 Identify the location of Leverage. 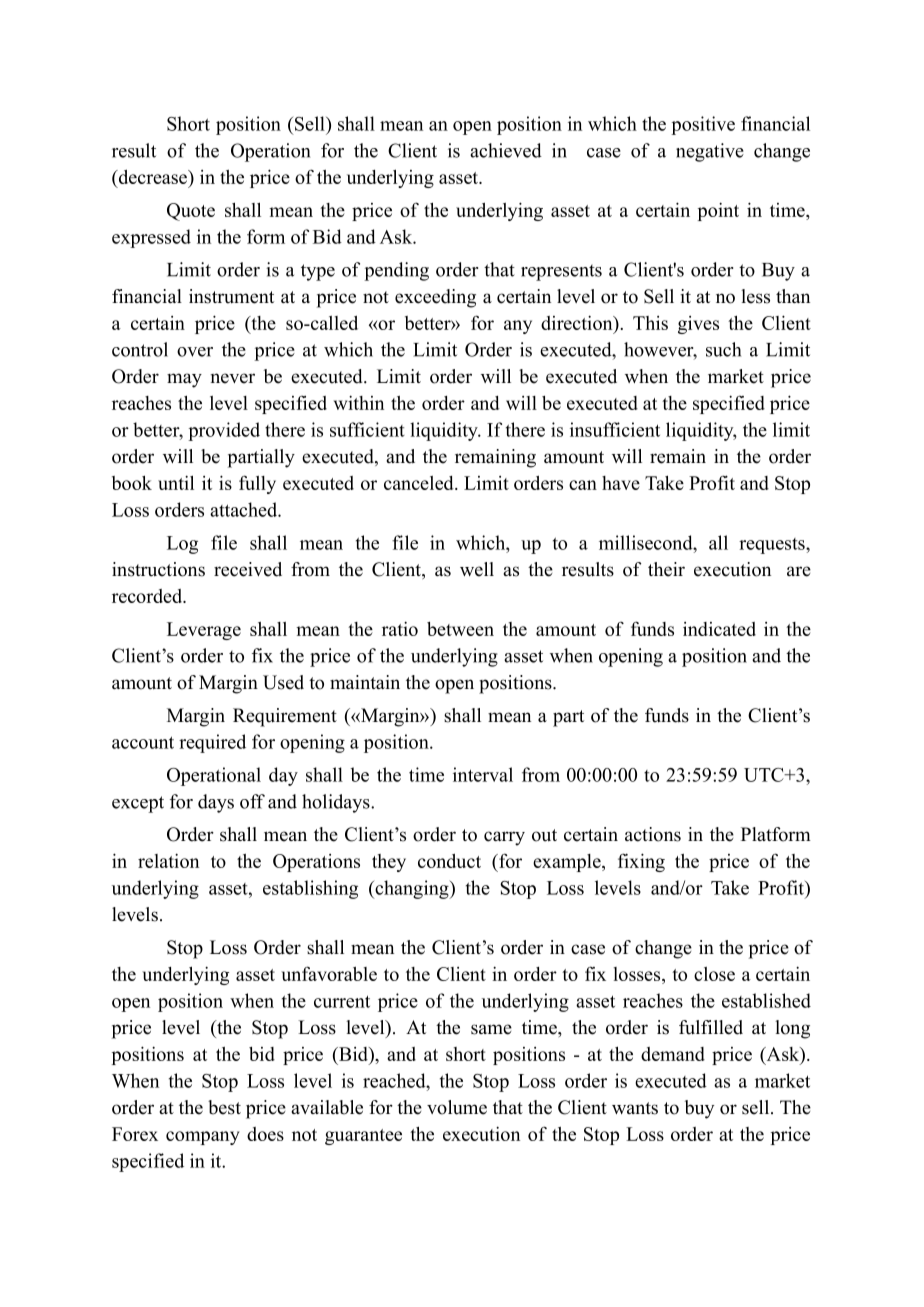
(204, 631).
